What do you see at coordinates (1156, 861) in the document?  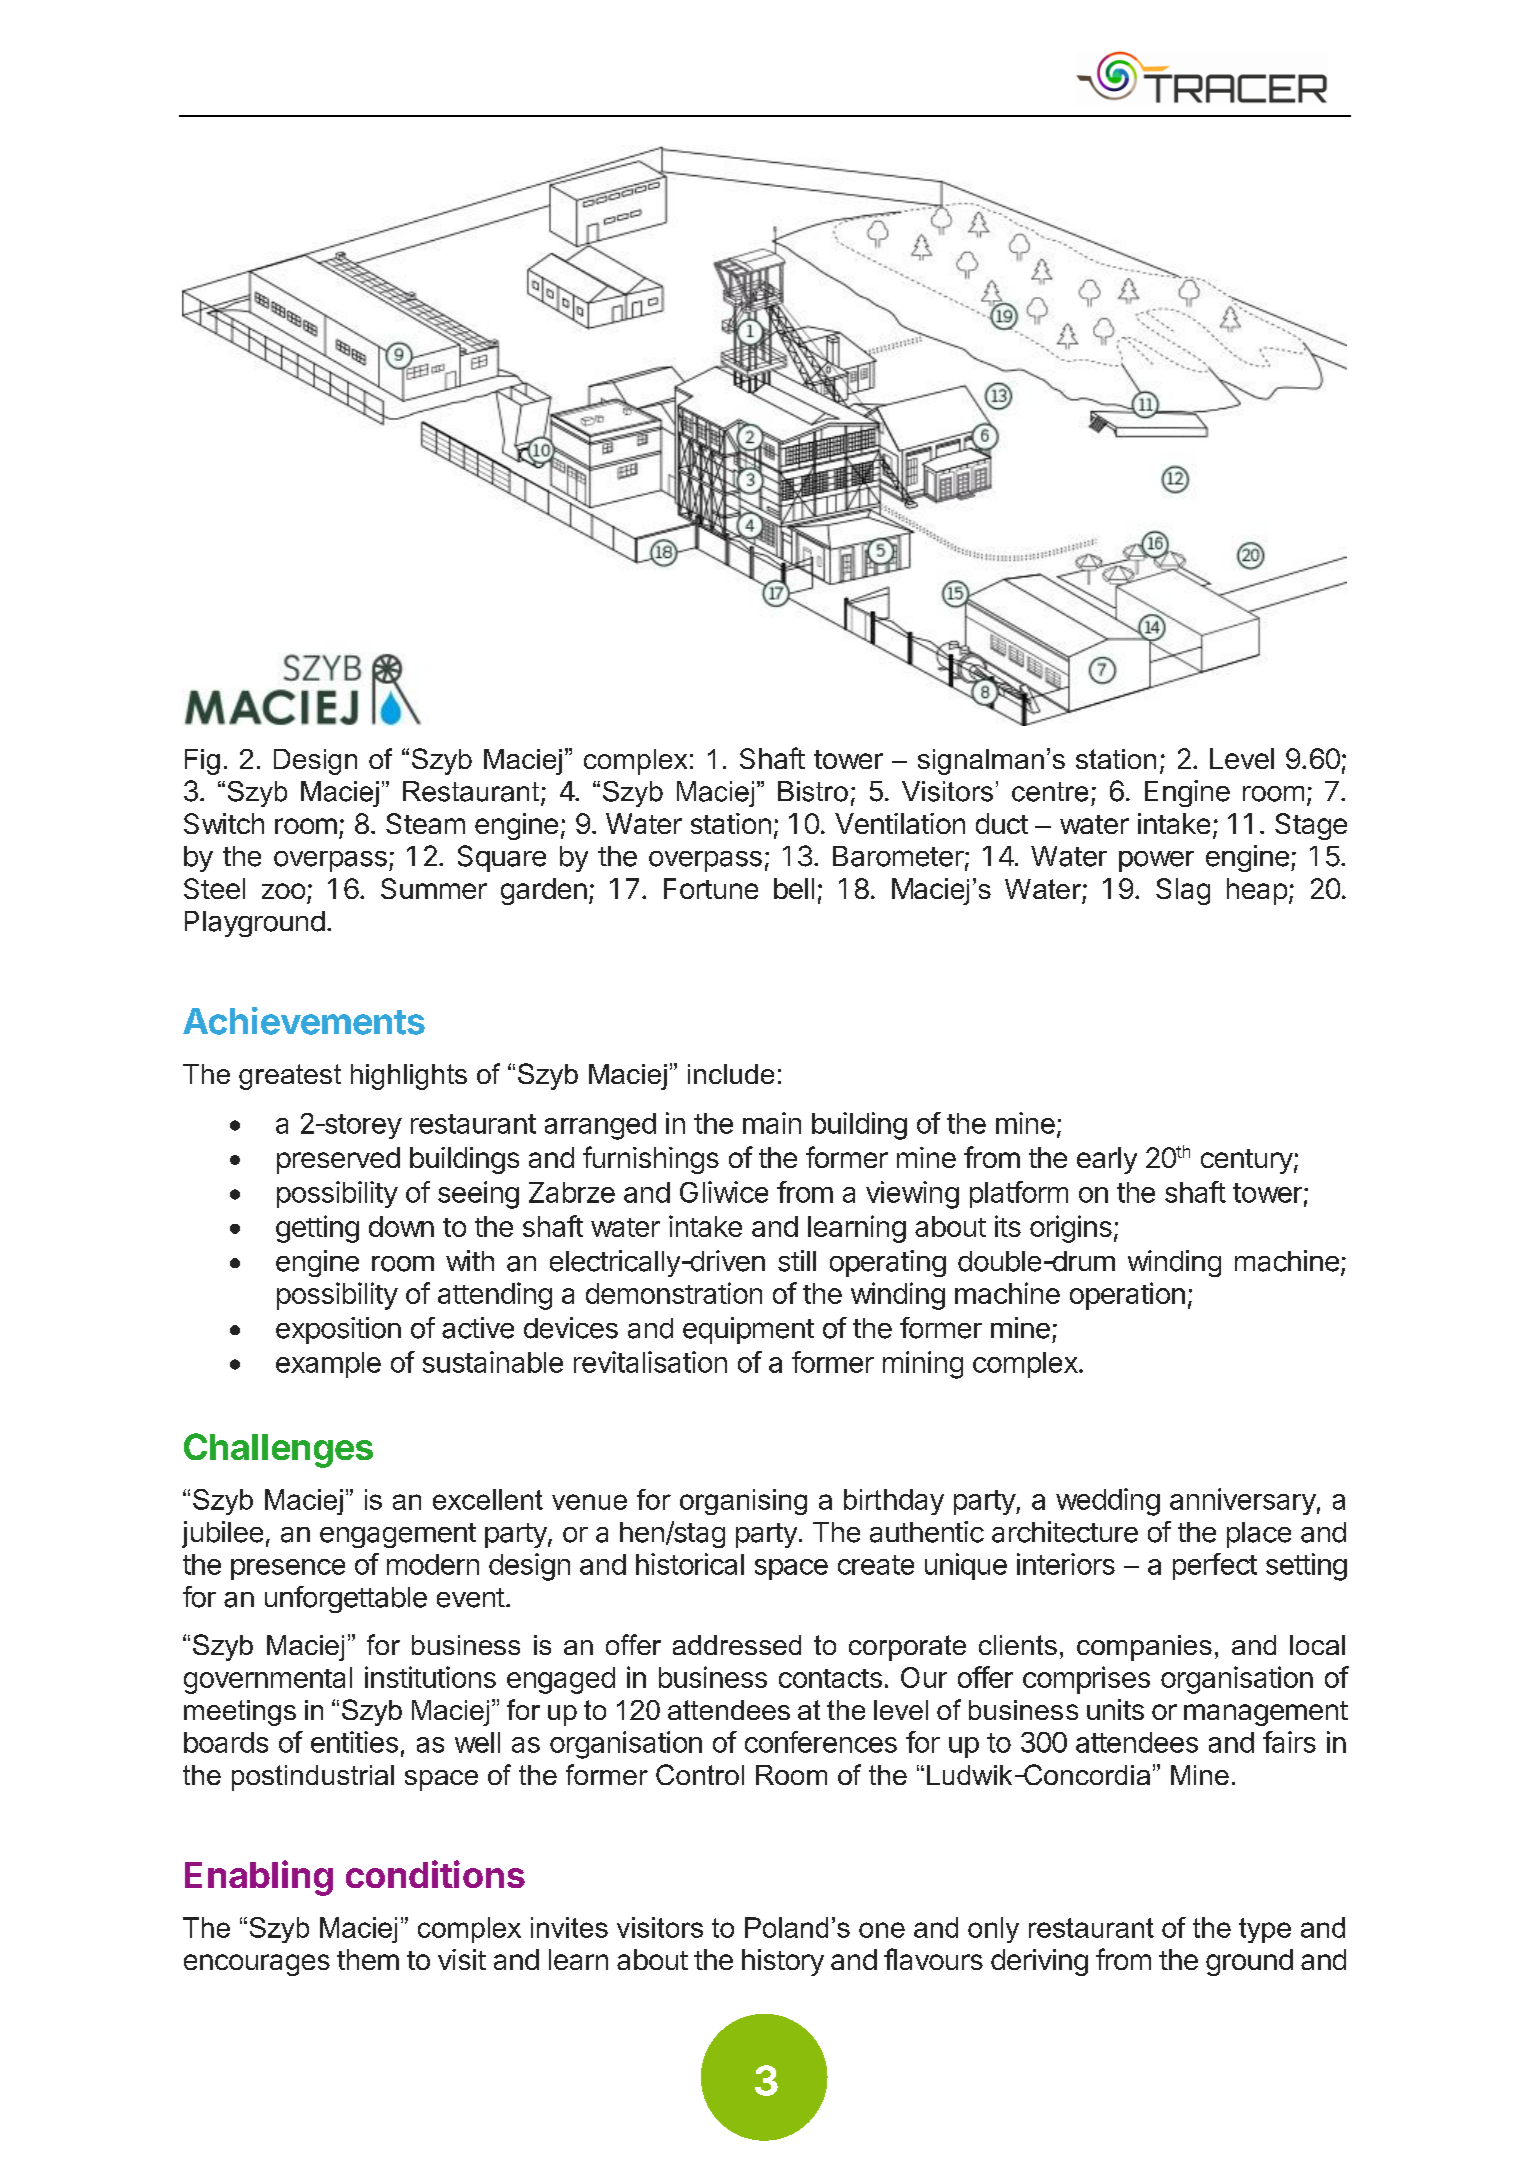 I see `power` at bounding box center [1156, 861].
